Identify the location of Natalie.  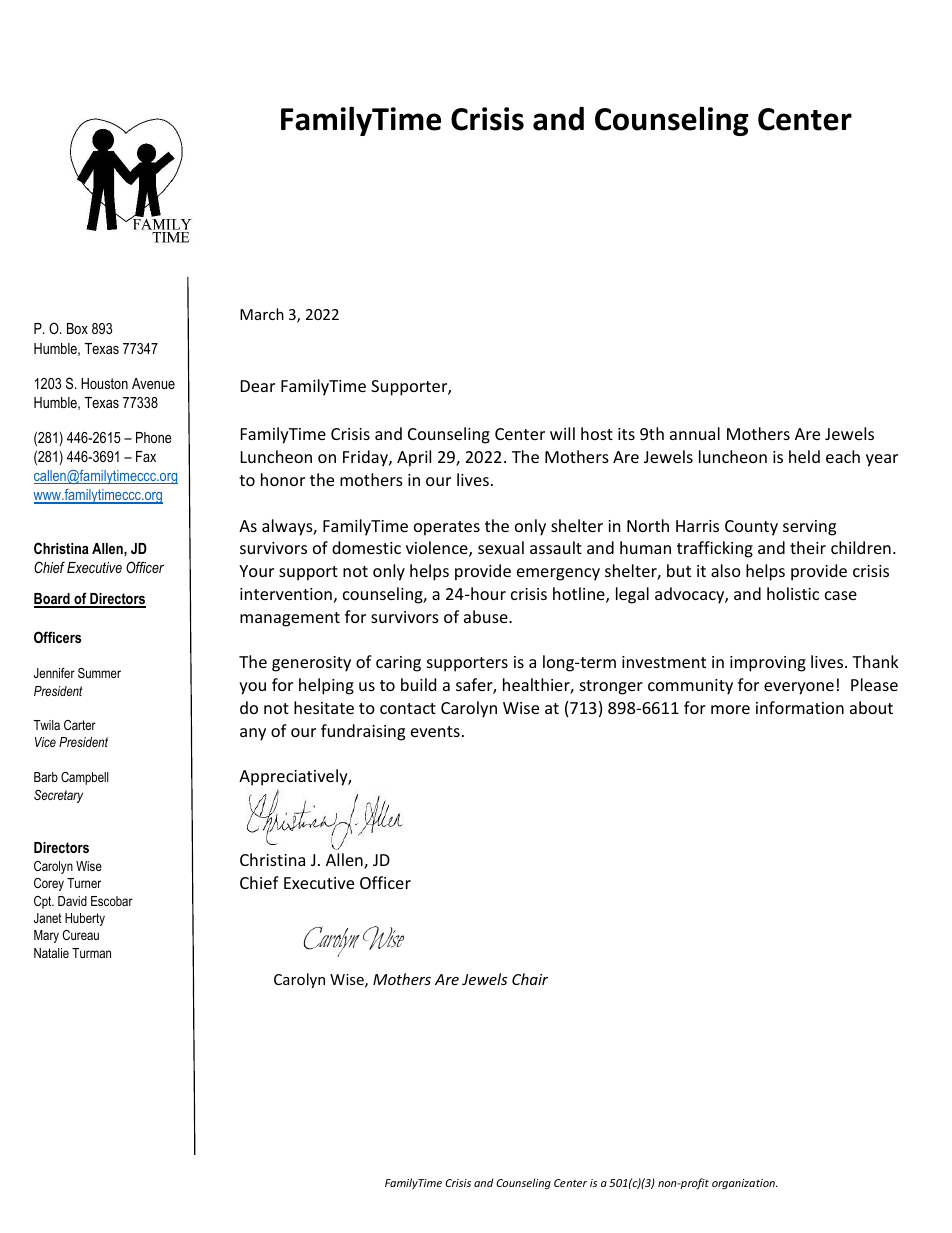
(51, 953).
